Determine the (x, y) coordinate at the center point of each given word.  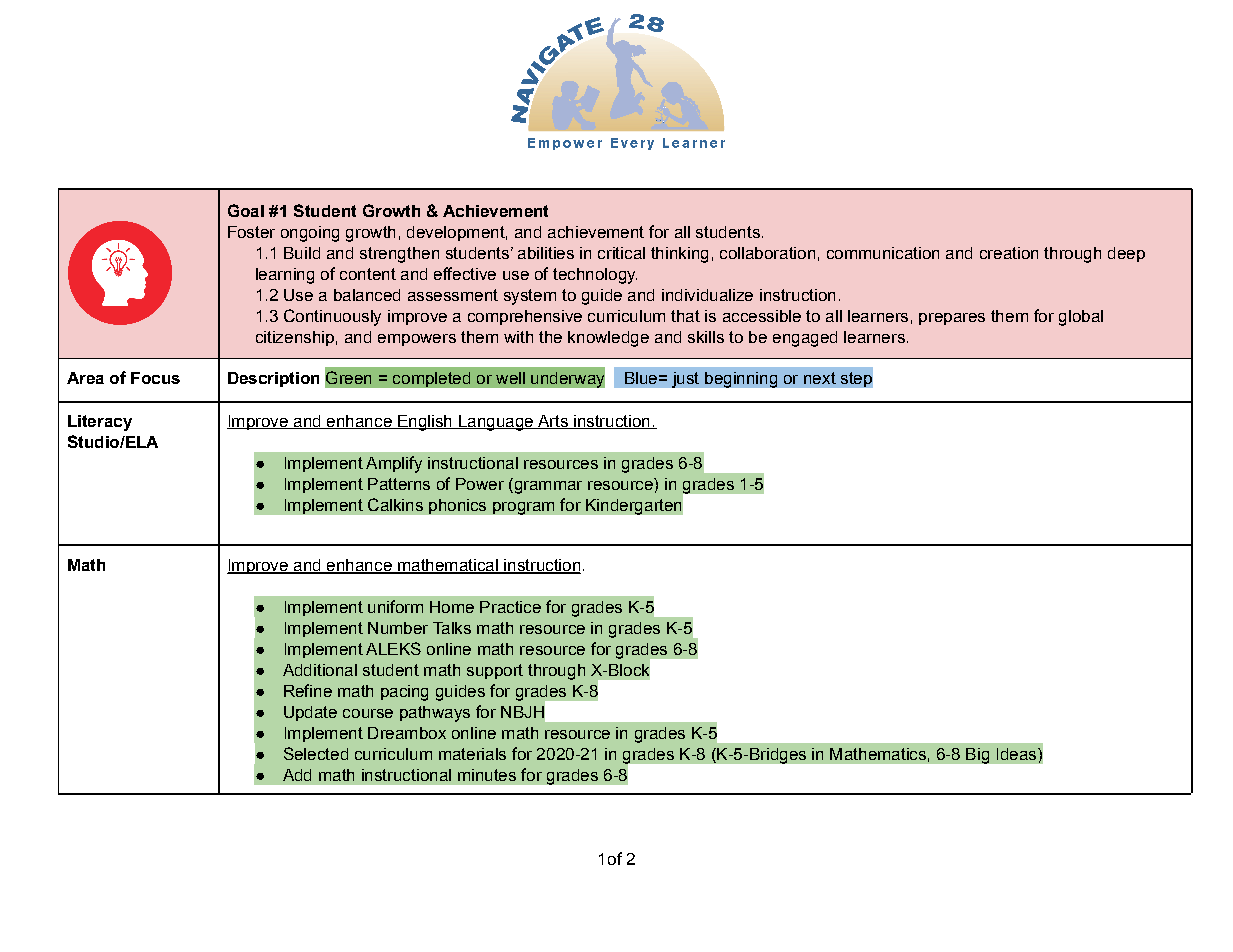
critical (621, 253)
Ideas (1018, 754)
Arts (552, 422)
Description (273, 379)
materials (472, 754)
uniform (395, 606)
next (820, 378)
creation (1009, 253)
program (523, 508)
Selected (316, 753)
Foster (251, 232)
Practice (510, 607)
